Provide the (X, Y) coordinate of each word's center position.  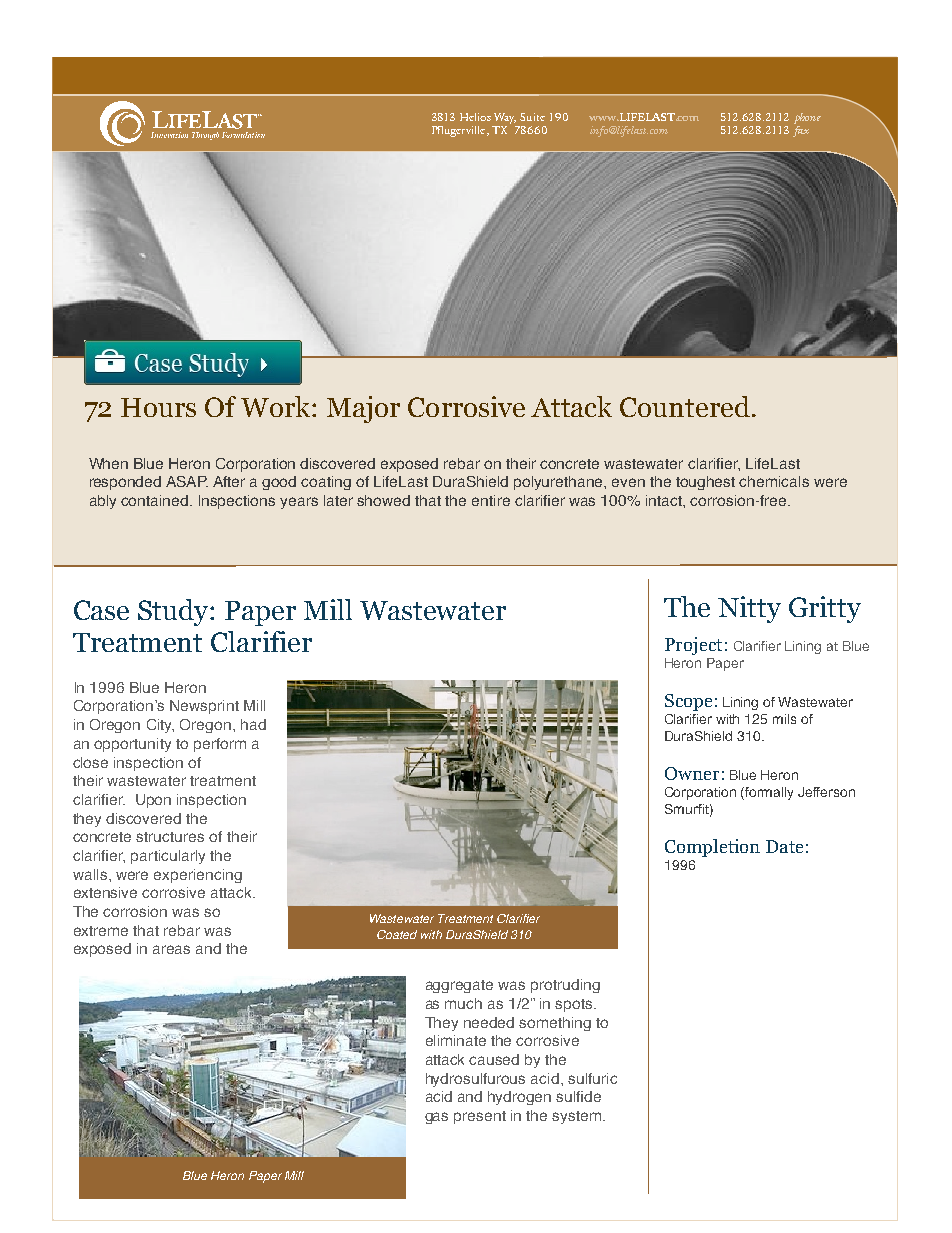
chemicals (774, 481)
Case (101, 610)
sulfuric (592, 1078)
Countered (685, 406)
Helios (475, 117)
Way (505, 120)
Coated (397, 934)
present (480, 1117)
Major (363, 409)
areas (171, 949)
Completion (712, 848)
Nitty (749, 609)
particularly (168, 857)
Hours (158, 407)
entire (491, 500)
